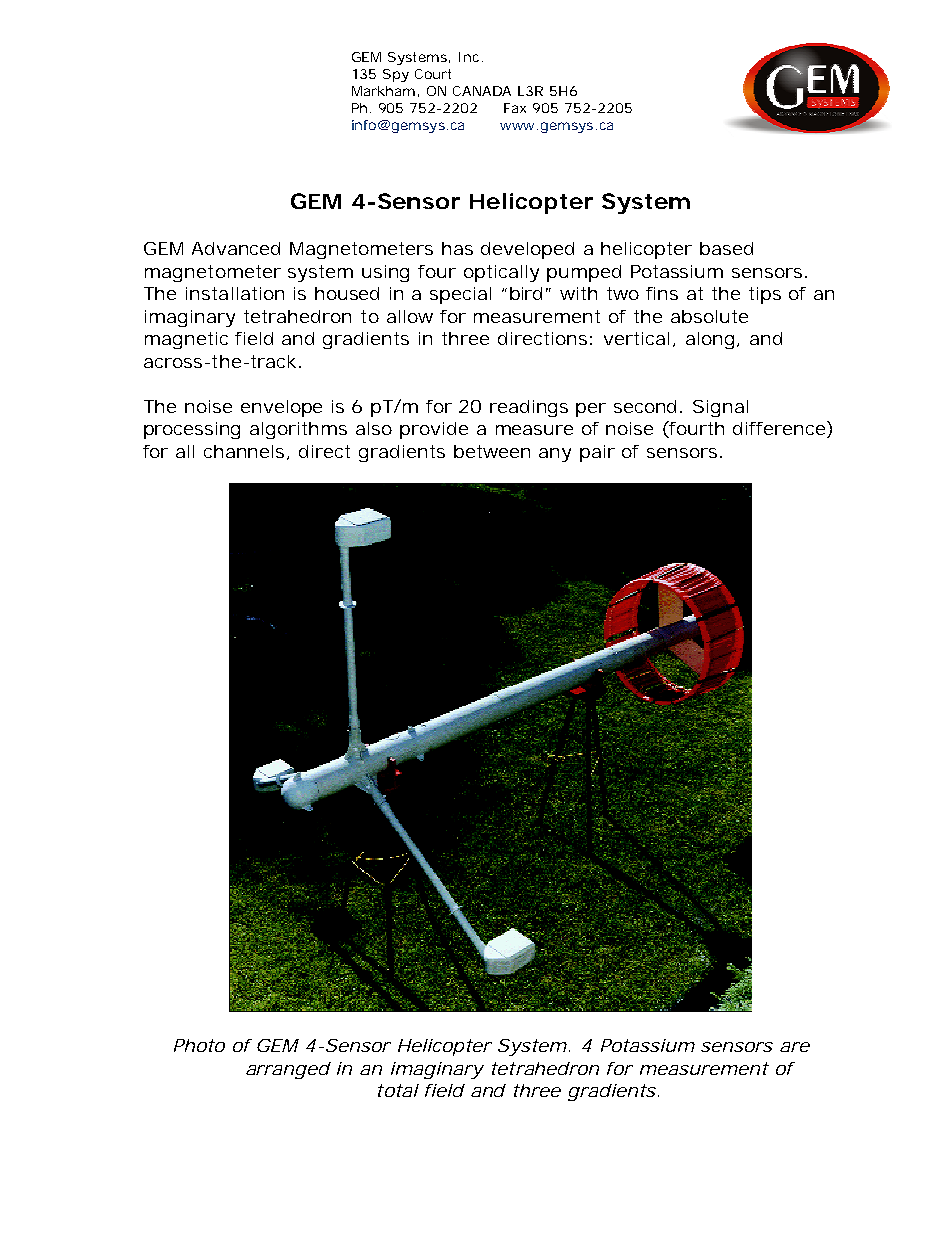  What do you see at coordinates (383, 91) in the screenshot?
I see `Markham` at bounding box center [383, 91].
